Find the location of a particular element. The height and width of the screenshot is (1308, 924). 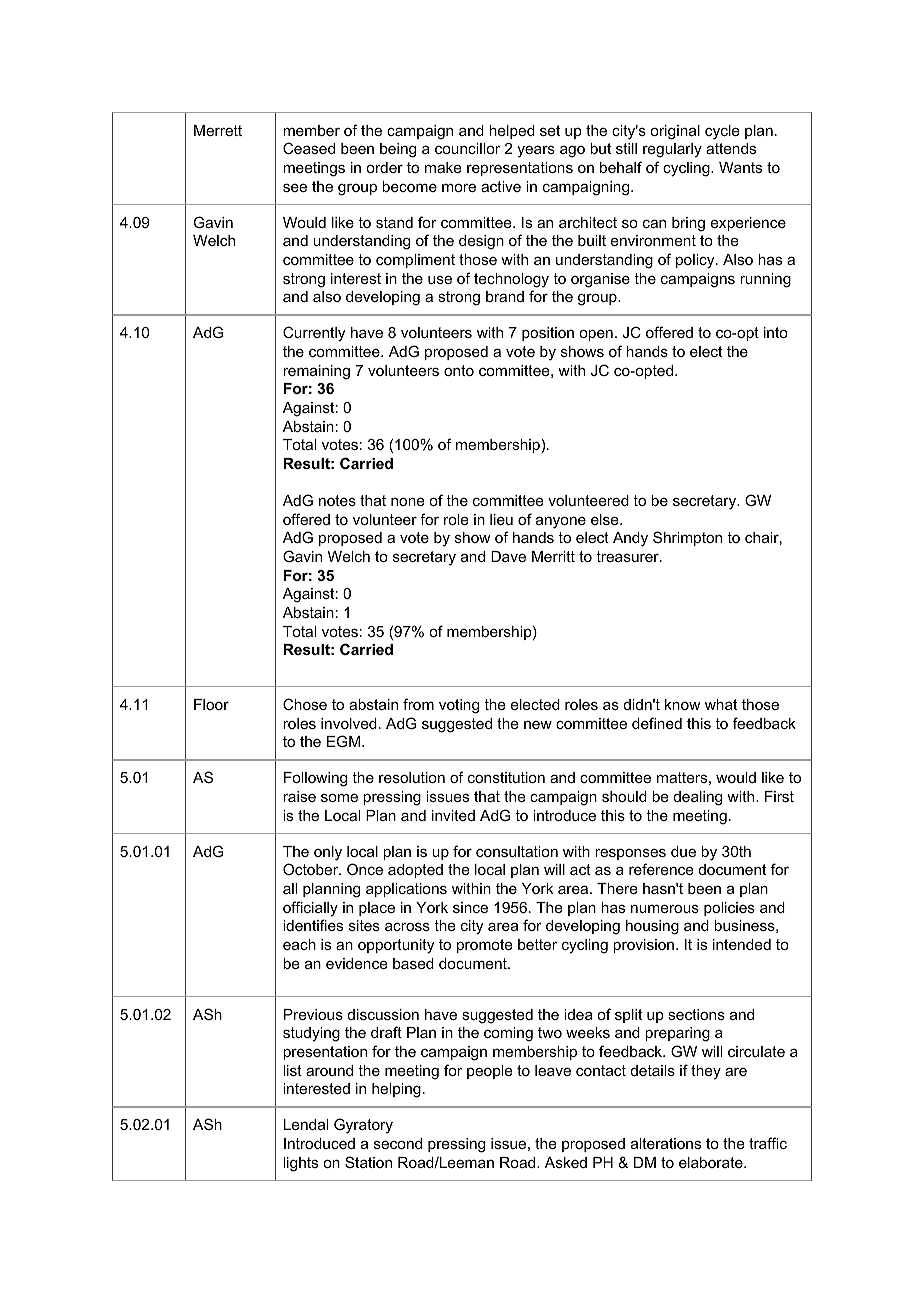

raise is located at coordinates (299, 796).
